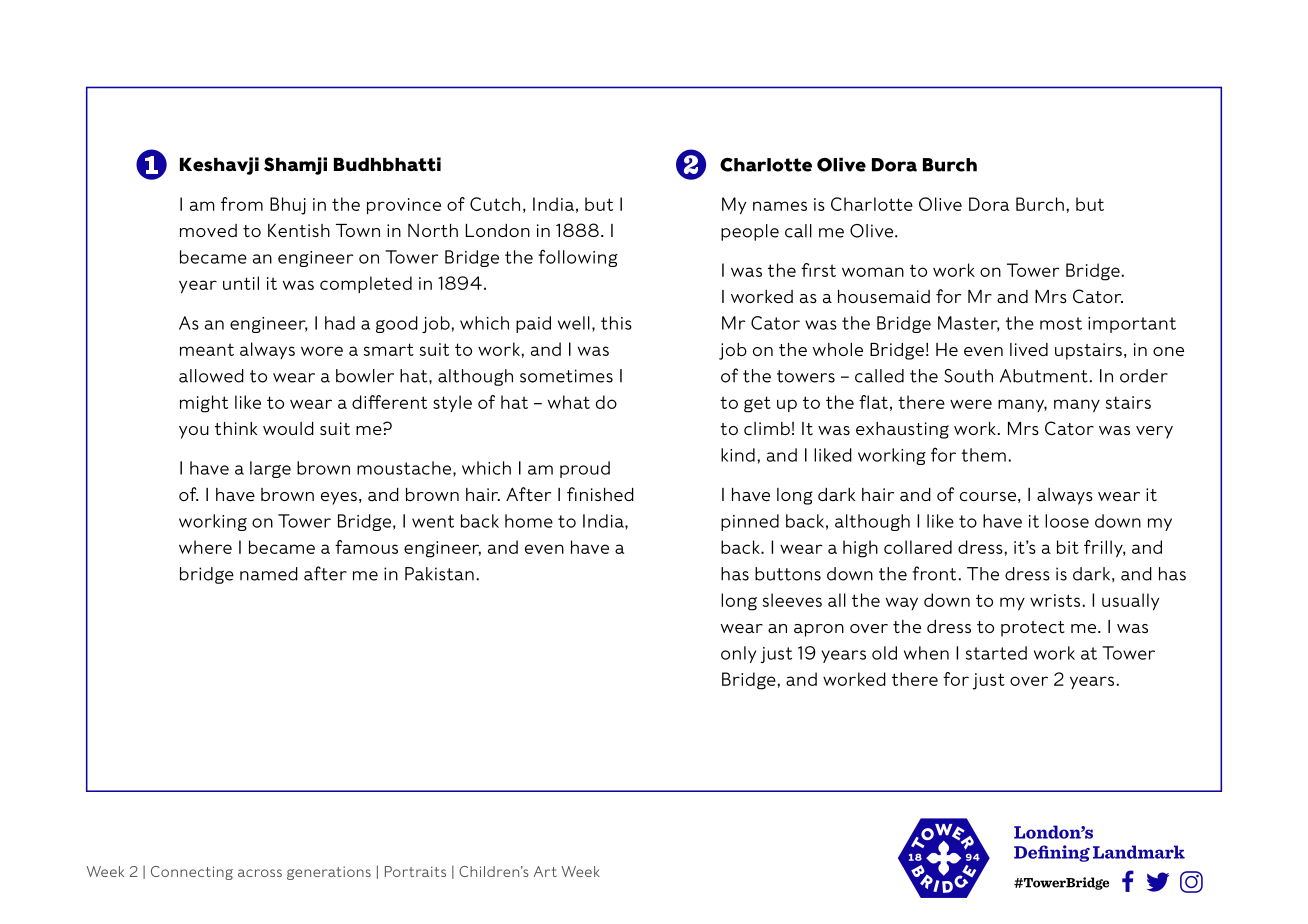 Image resolution: width=1308 pixels, height=924 pixels. Describe the element at coordinates (299, 230) in the screenshot. I see `Kentish` at that location.
